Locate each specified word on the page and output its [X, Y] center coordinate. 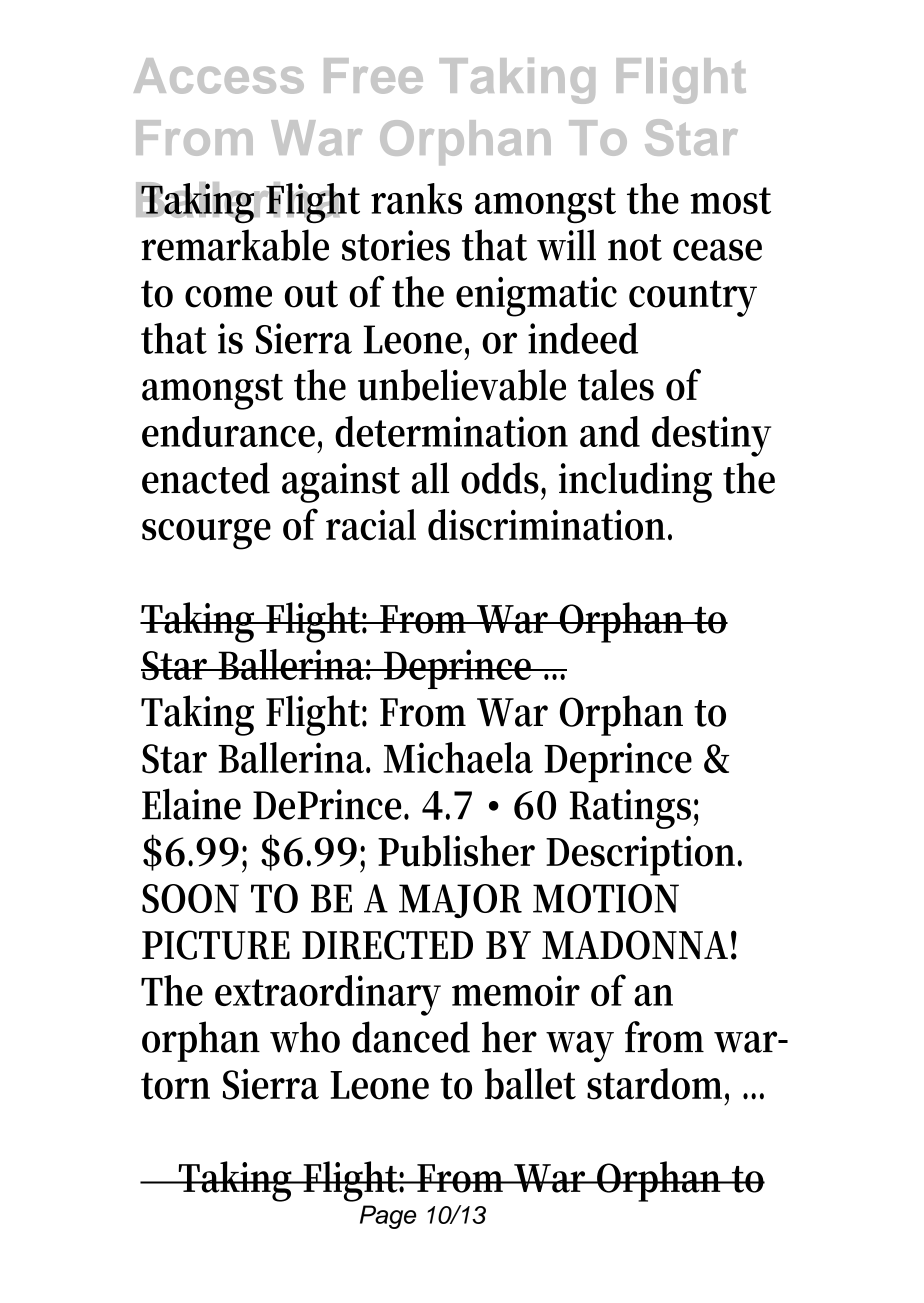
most [730, 200]
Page [388, 1217]
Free [373, 76]
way [580, 1047]
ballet [530, 1084]
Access [219, 76]
